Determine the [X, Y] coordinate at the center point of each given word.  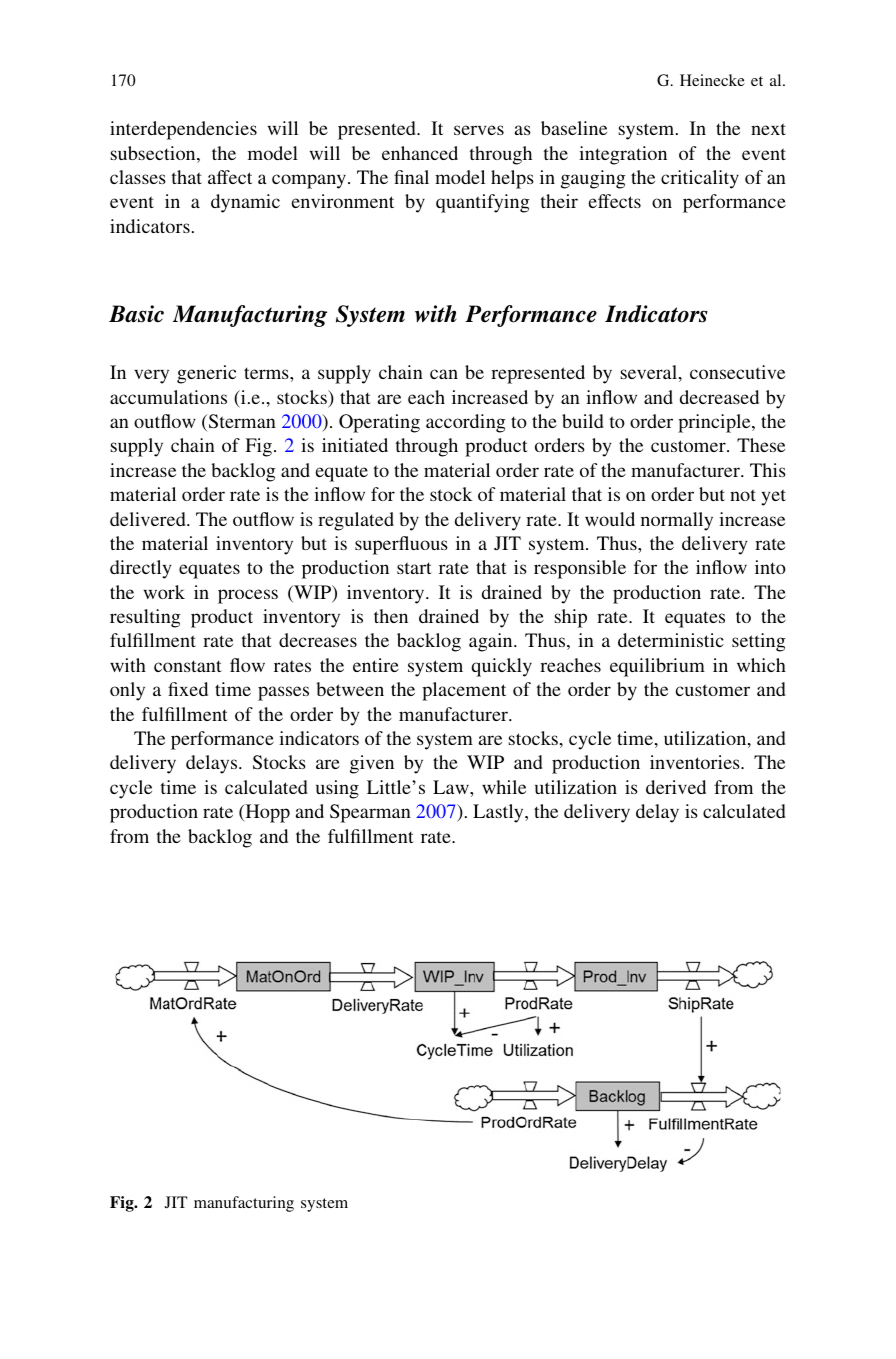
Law [452, 787]
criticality [700, 179]
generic [206, 374]
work [164, 592]
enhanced [420, 153]
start [414, 568]
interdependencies [183, 130]
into [770, 567]
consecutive [737, 372]
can [444, 374]
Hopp [266, 813]
